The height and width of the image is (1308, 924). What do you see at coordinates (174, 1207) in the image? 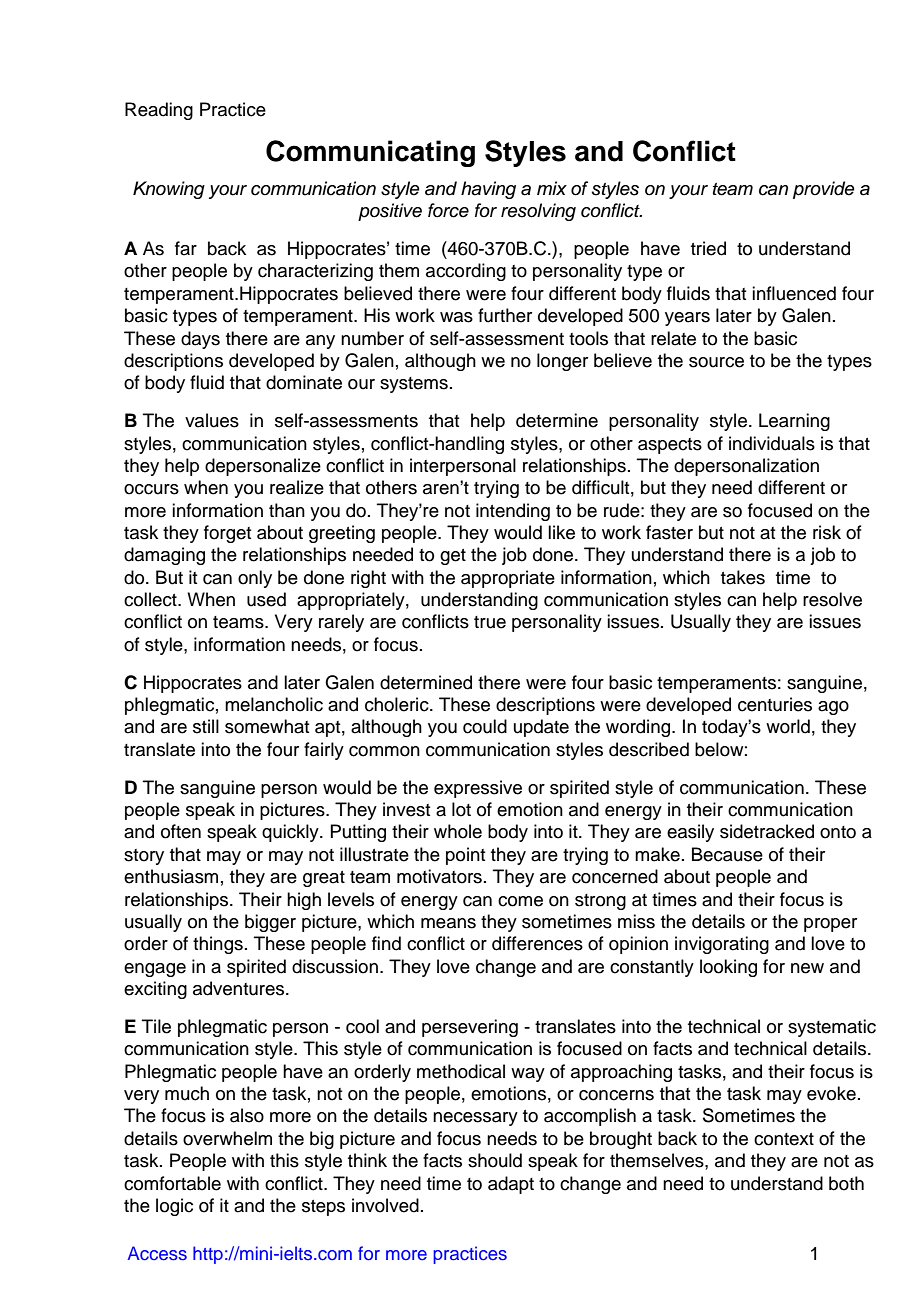
I see `logic` at bounding box center [174, 1207].
